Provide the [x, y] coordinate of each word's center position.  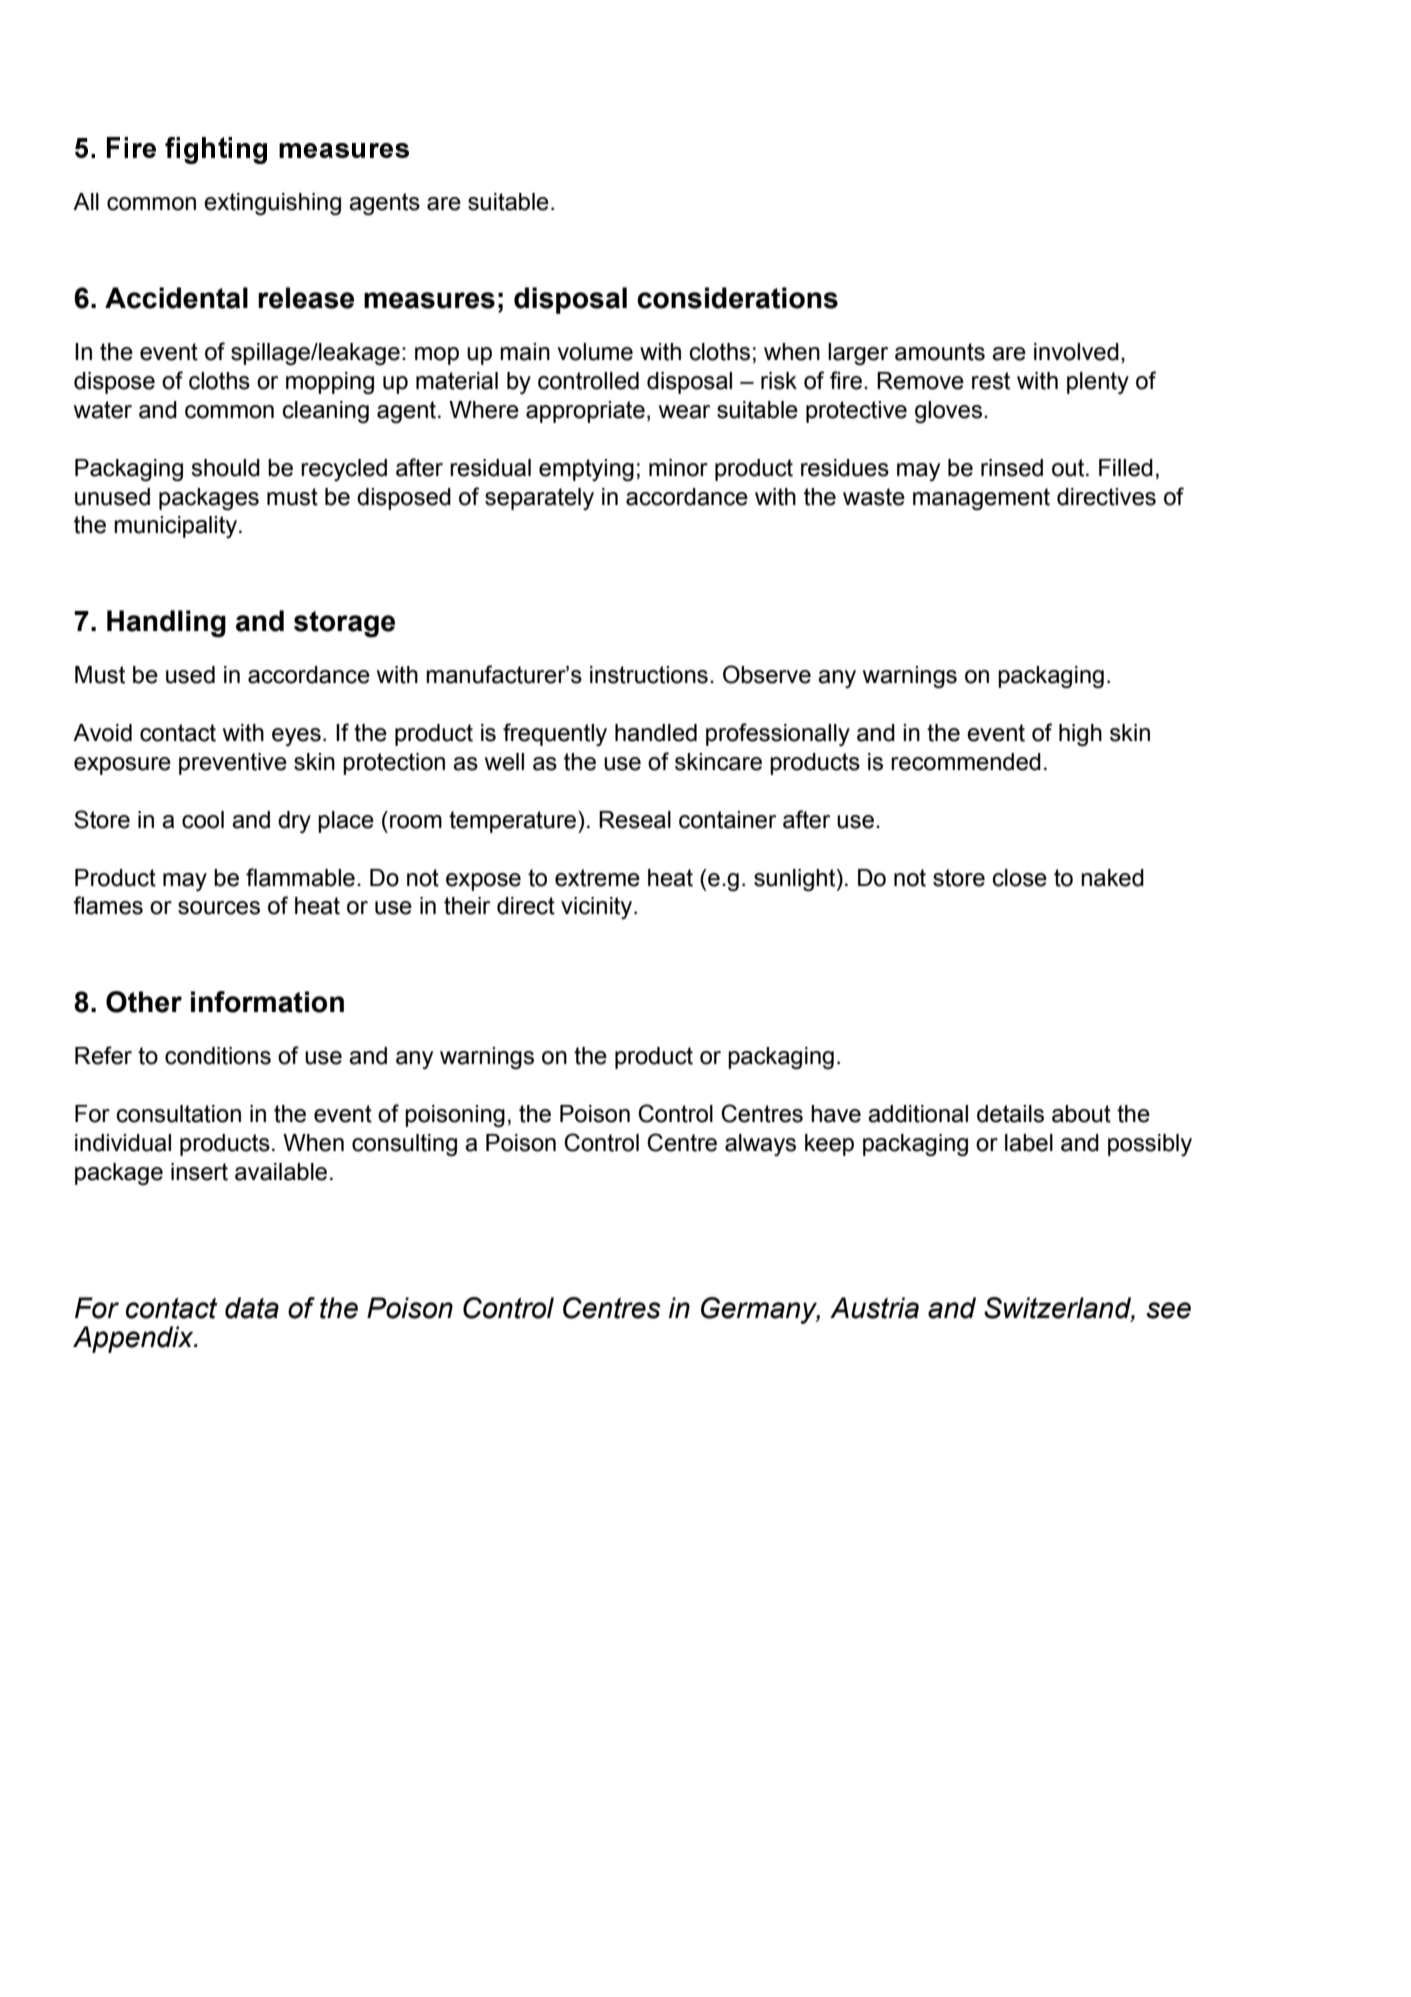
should [225, 468]
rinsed [1012, 468]
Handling [166, 624]
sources [219, 908]
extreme [597, 878]
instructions [649, 675]
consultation [179, 1114]
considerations [737, 298]
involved [1076, 352]
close [1020, 878]
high [1080, 735]
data [252, 1308]
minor [678, 468]
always [760, 1145]
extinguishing [272, 204]
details [1010, 1114]
